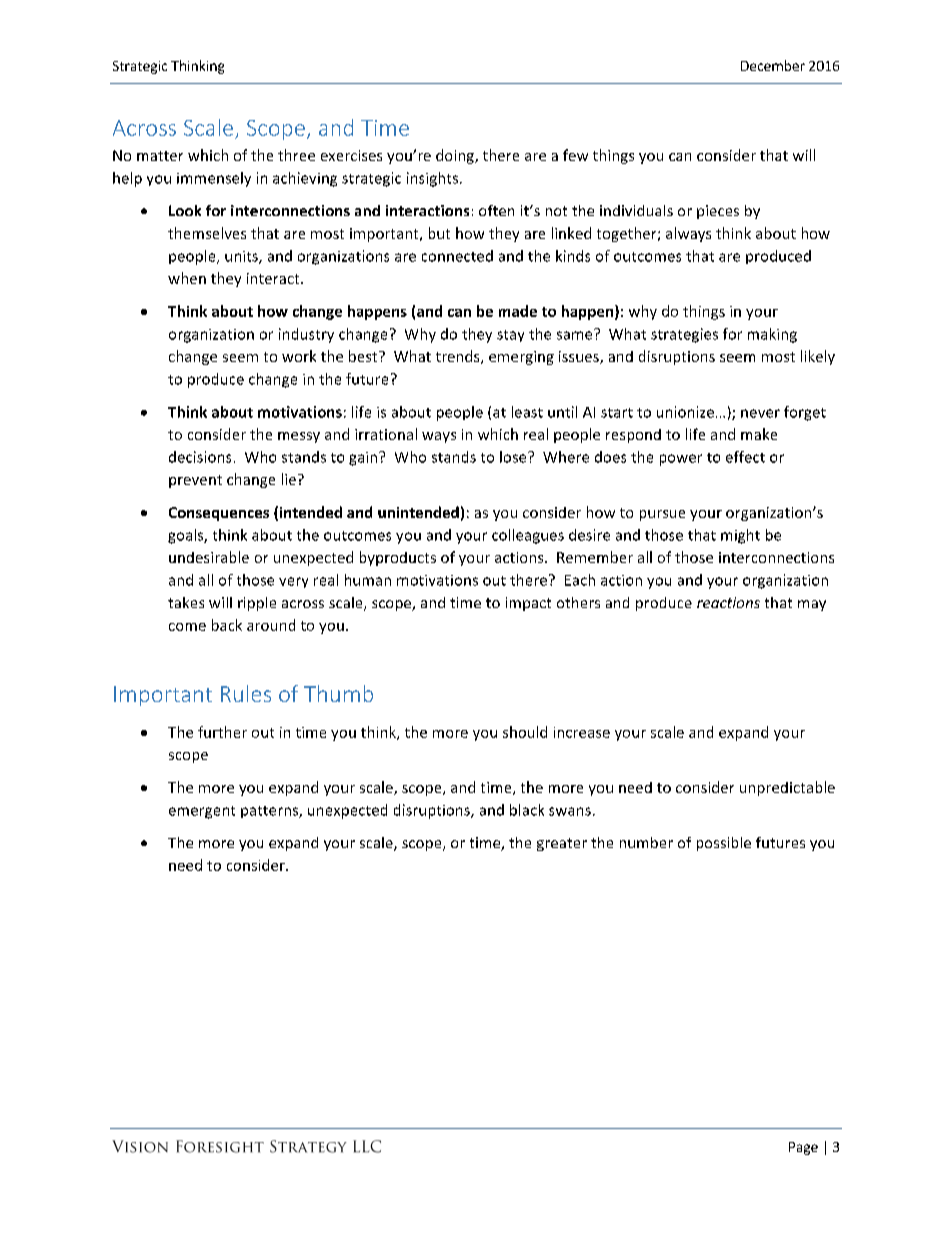  What do you see at coordinates (812, 605) in the screenshot?
I see `may` at bounding box center [812, 605].
